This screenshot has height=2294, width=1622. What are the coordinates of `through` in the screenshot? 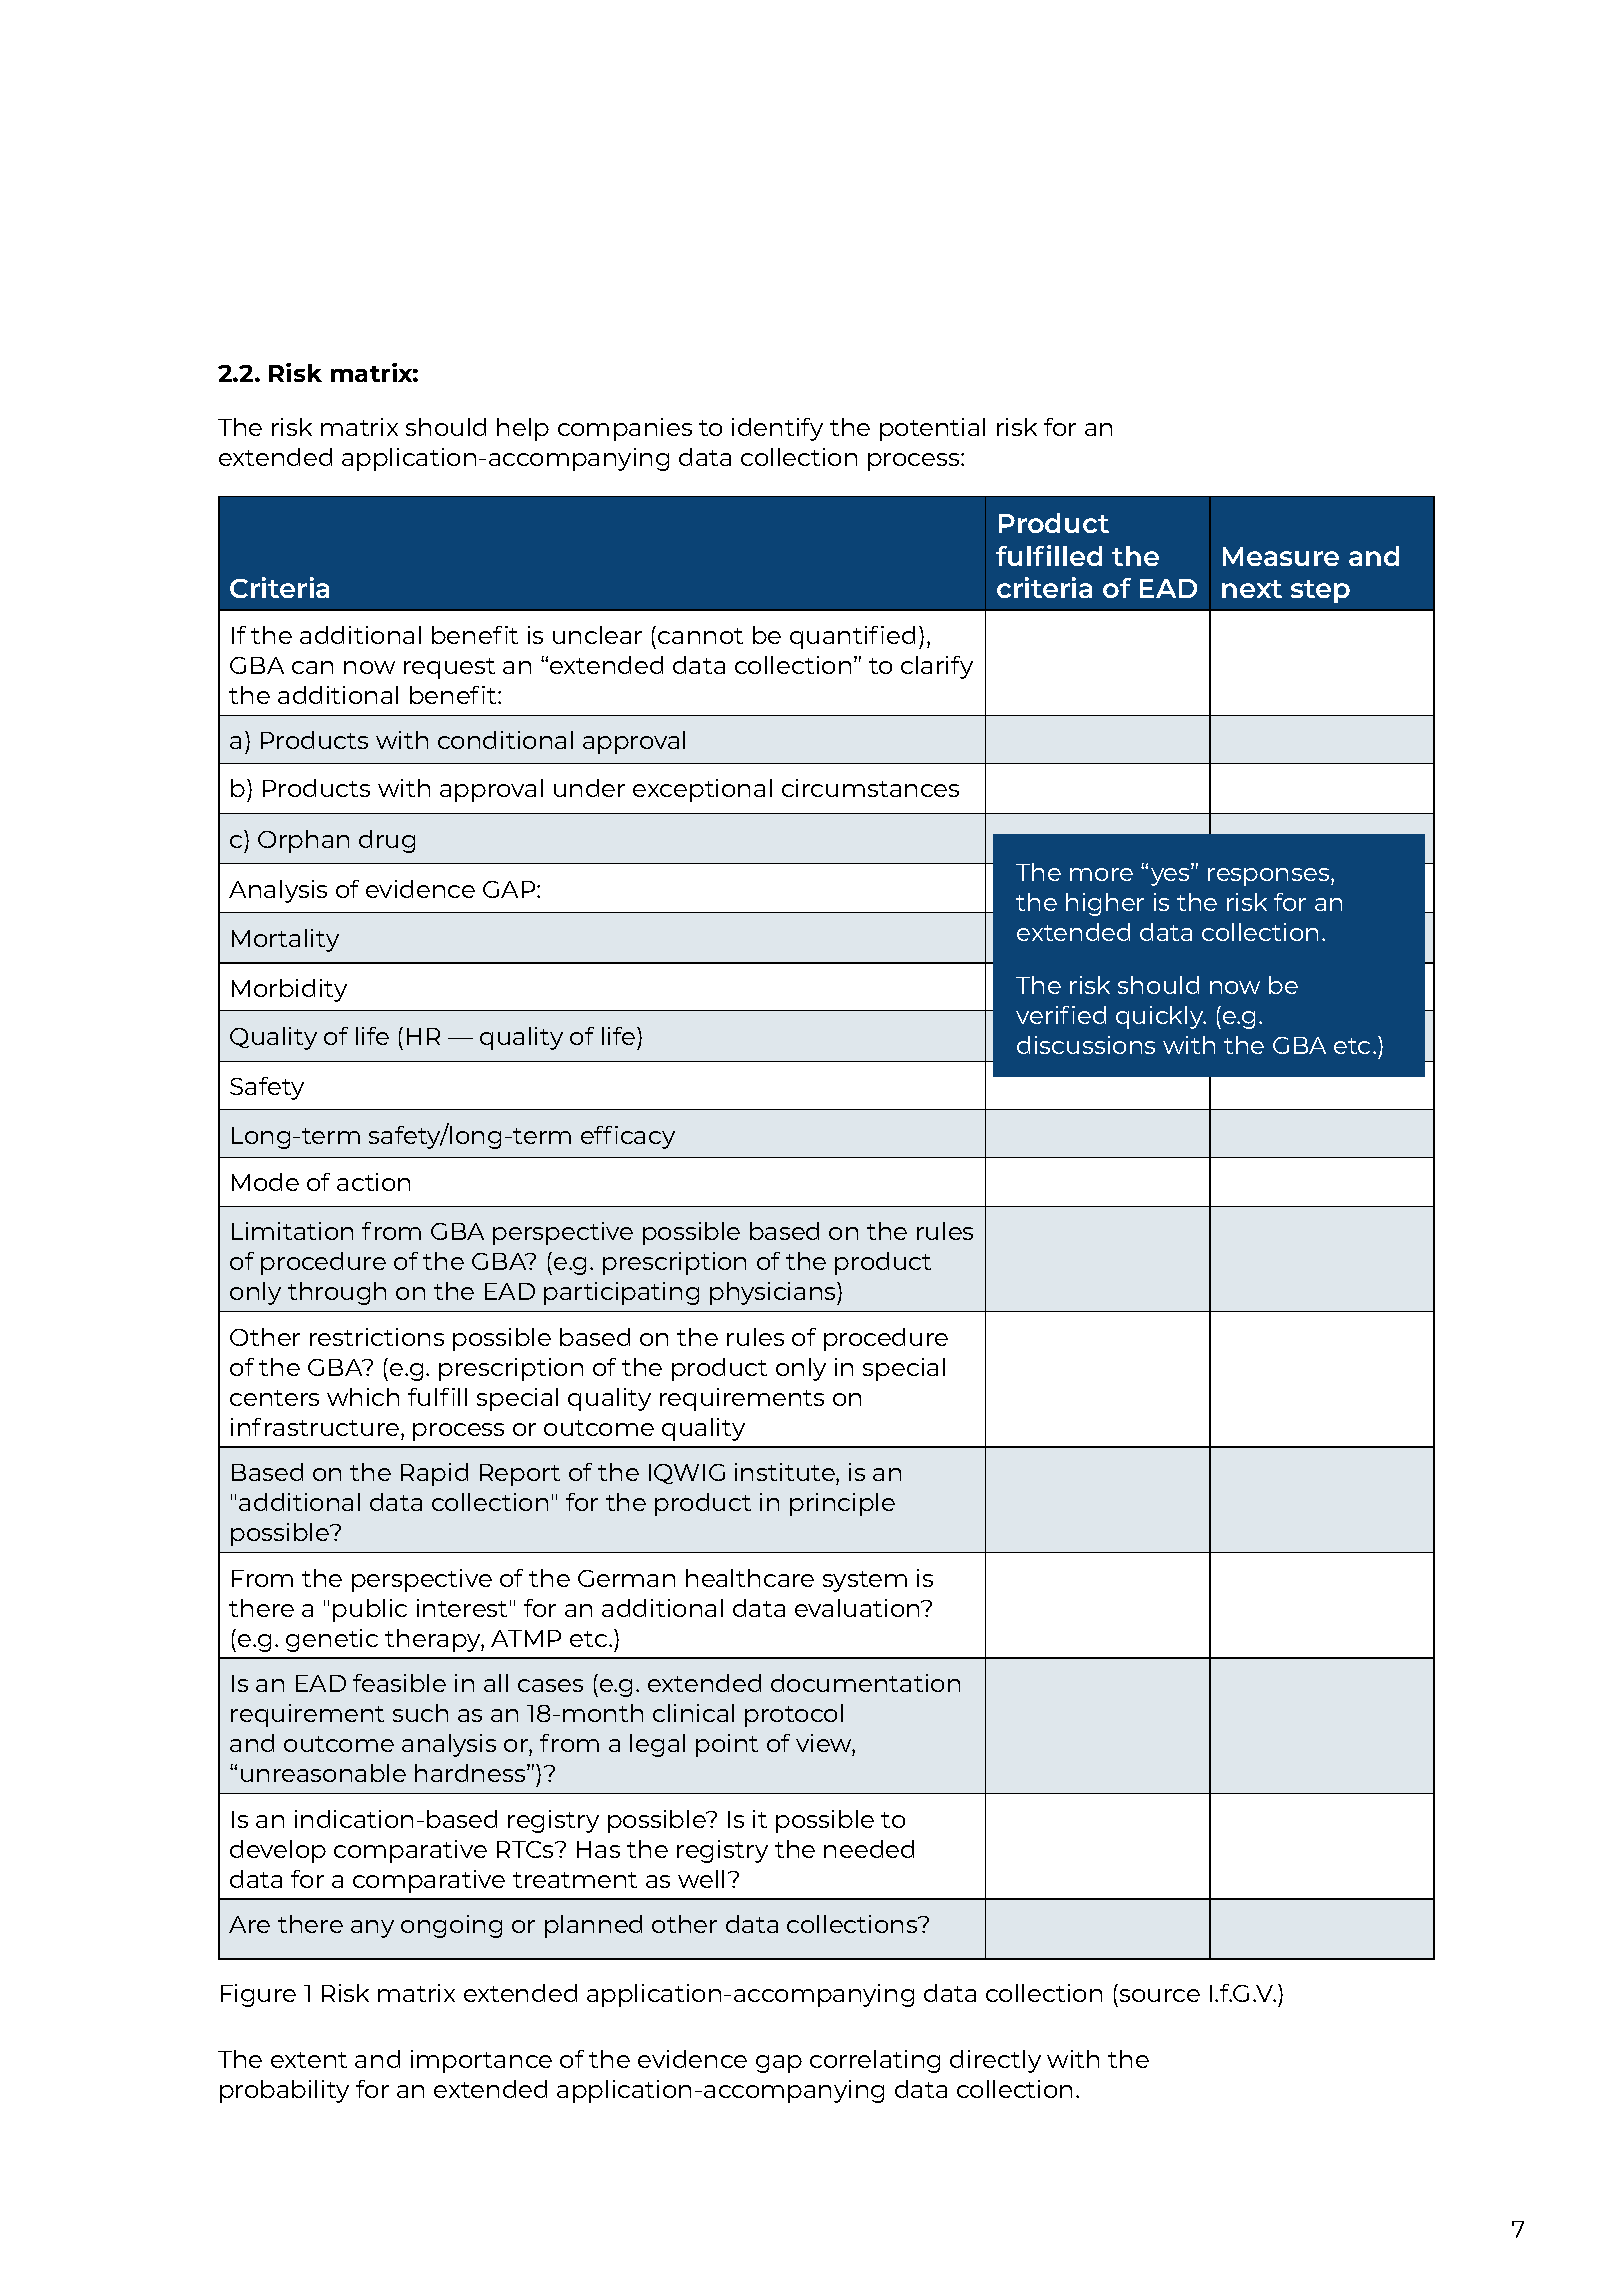 It's located at (337, 1293).
